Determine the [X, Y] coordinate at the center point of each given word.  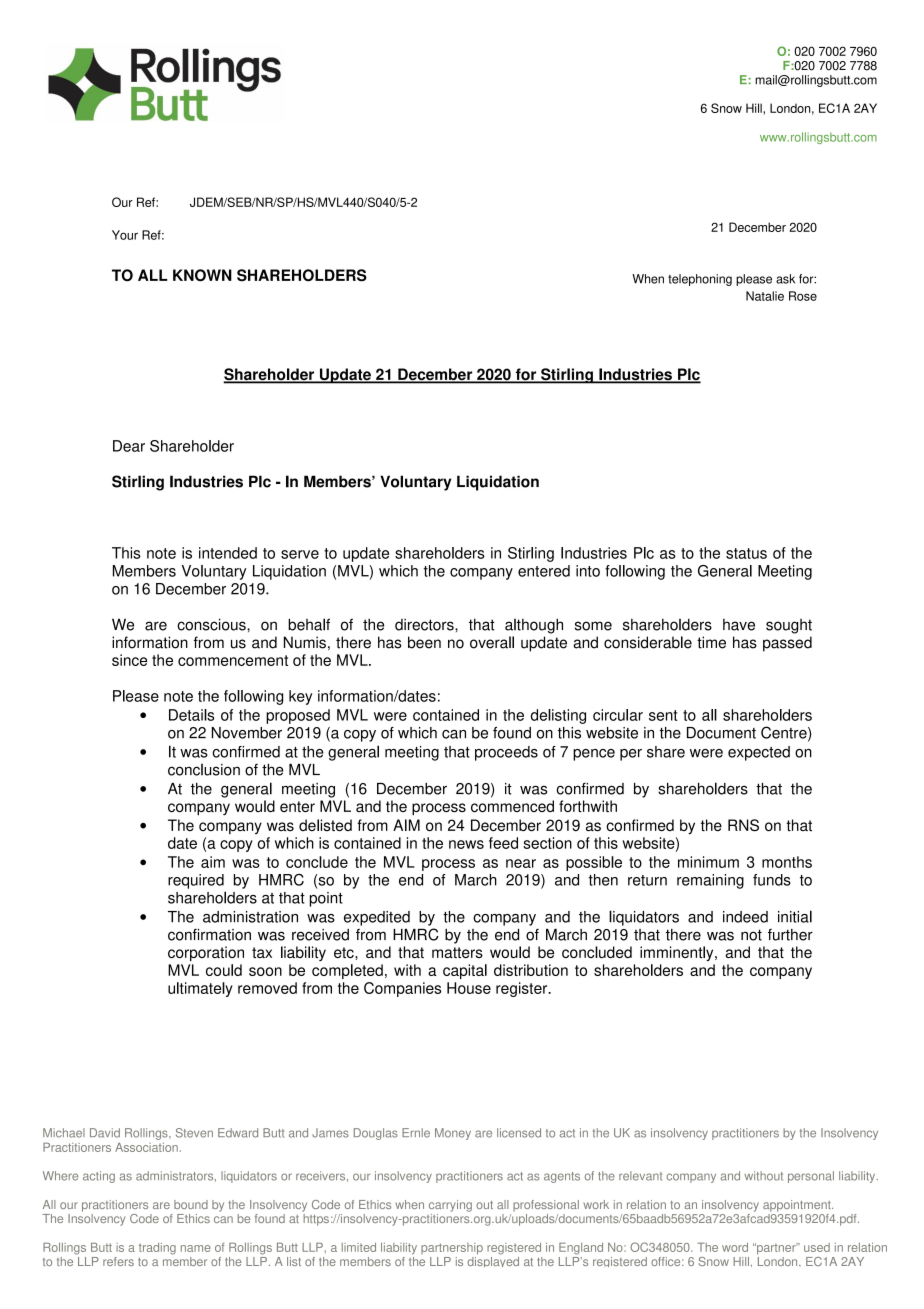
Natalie [765, 296]
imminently [678, 953]
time [711, 642]
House [469, 988]
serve [300, 554]
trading [157, 1249]
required [196, 881]
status [746, 553]
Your [125, 235]
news [466, 844]
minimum [708, 862]
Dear [129, 446]
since [129, 660]
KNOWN [202, 275]
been [424, 642]
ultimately [200, 989]
